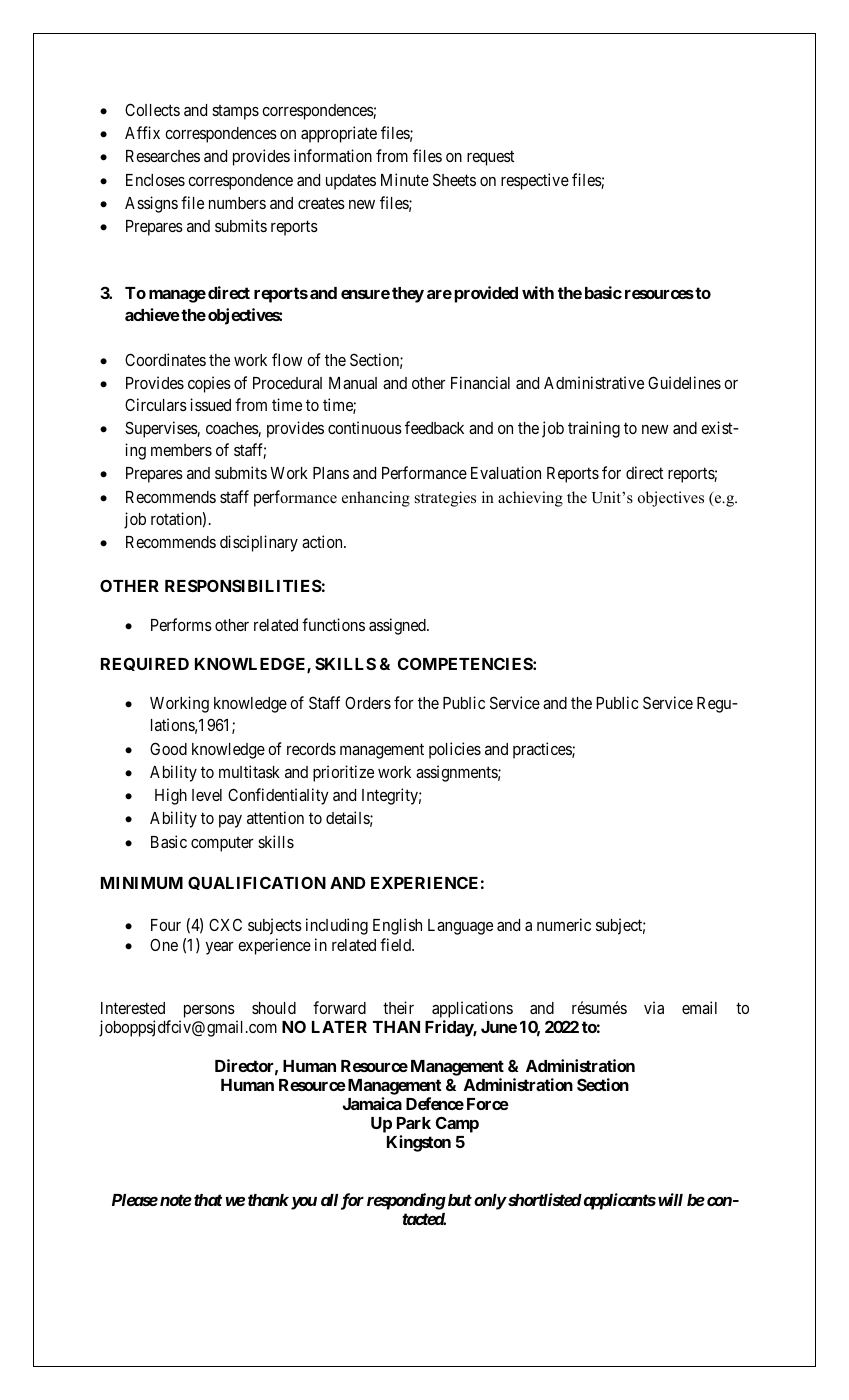 Image resolution: width=849 pixels, height=1400 pixels. I want to click on Researches, so click(163, 156).
